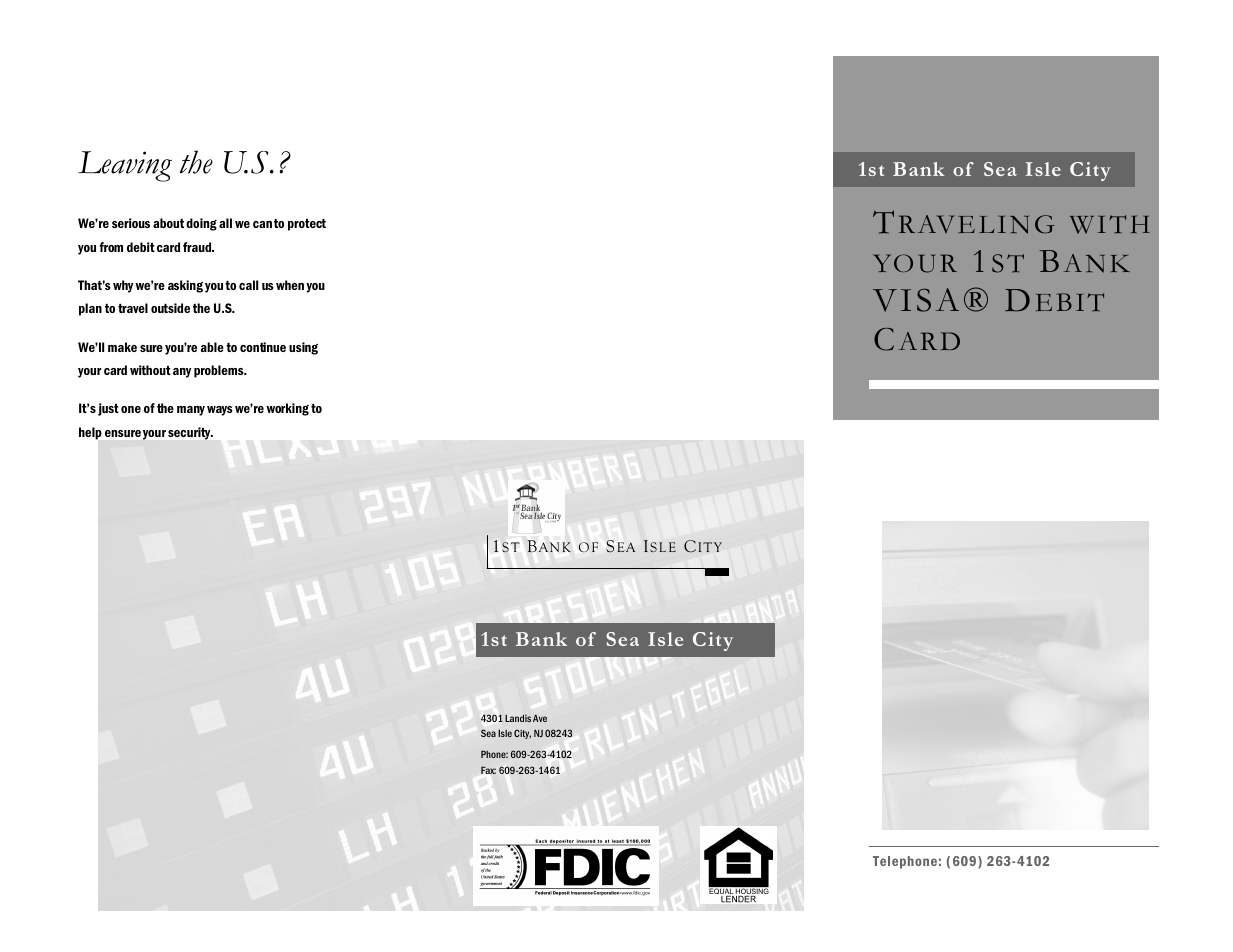 The height and width of the page is (952, 1233). Describe the element at coordinates (307, 225) in the page. I see `protect` at that location.
